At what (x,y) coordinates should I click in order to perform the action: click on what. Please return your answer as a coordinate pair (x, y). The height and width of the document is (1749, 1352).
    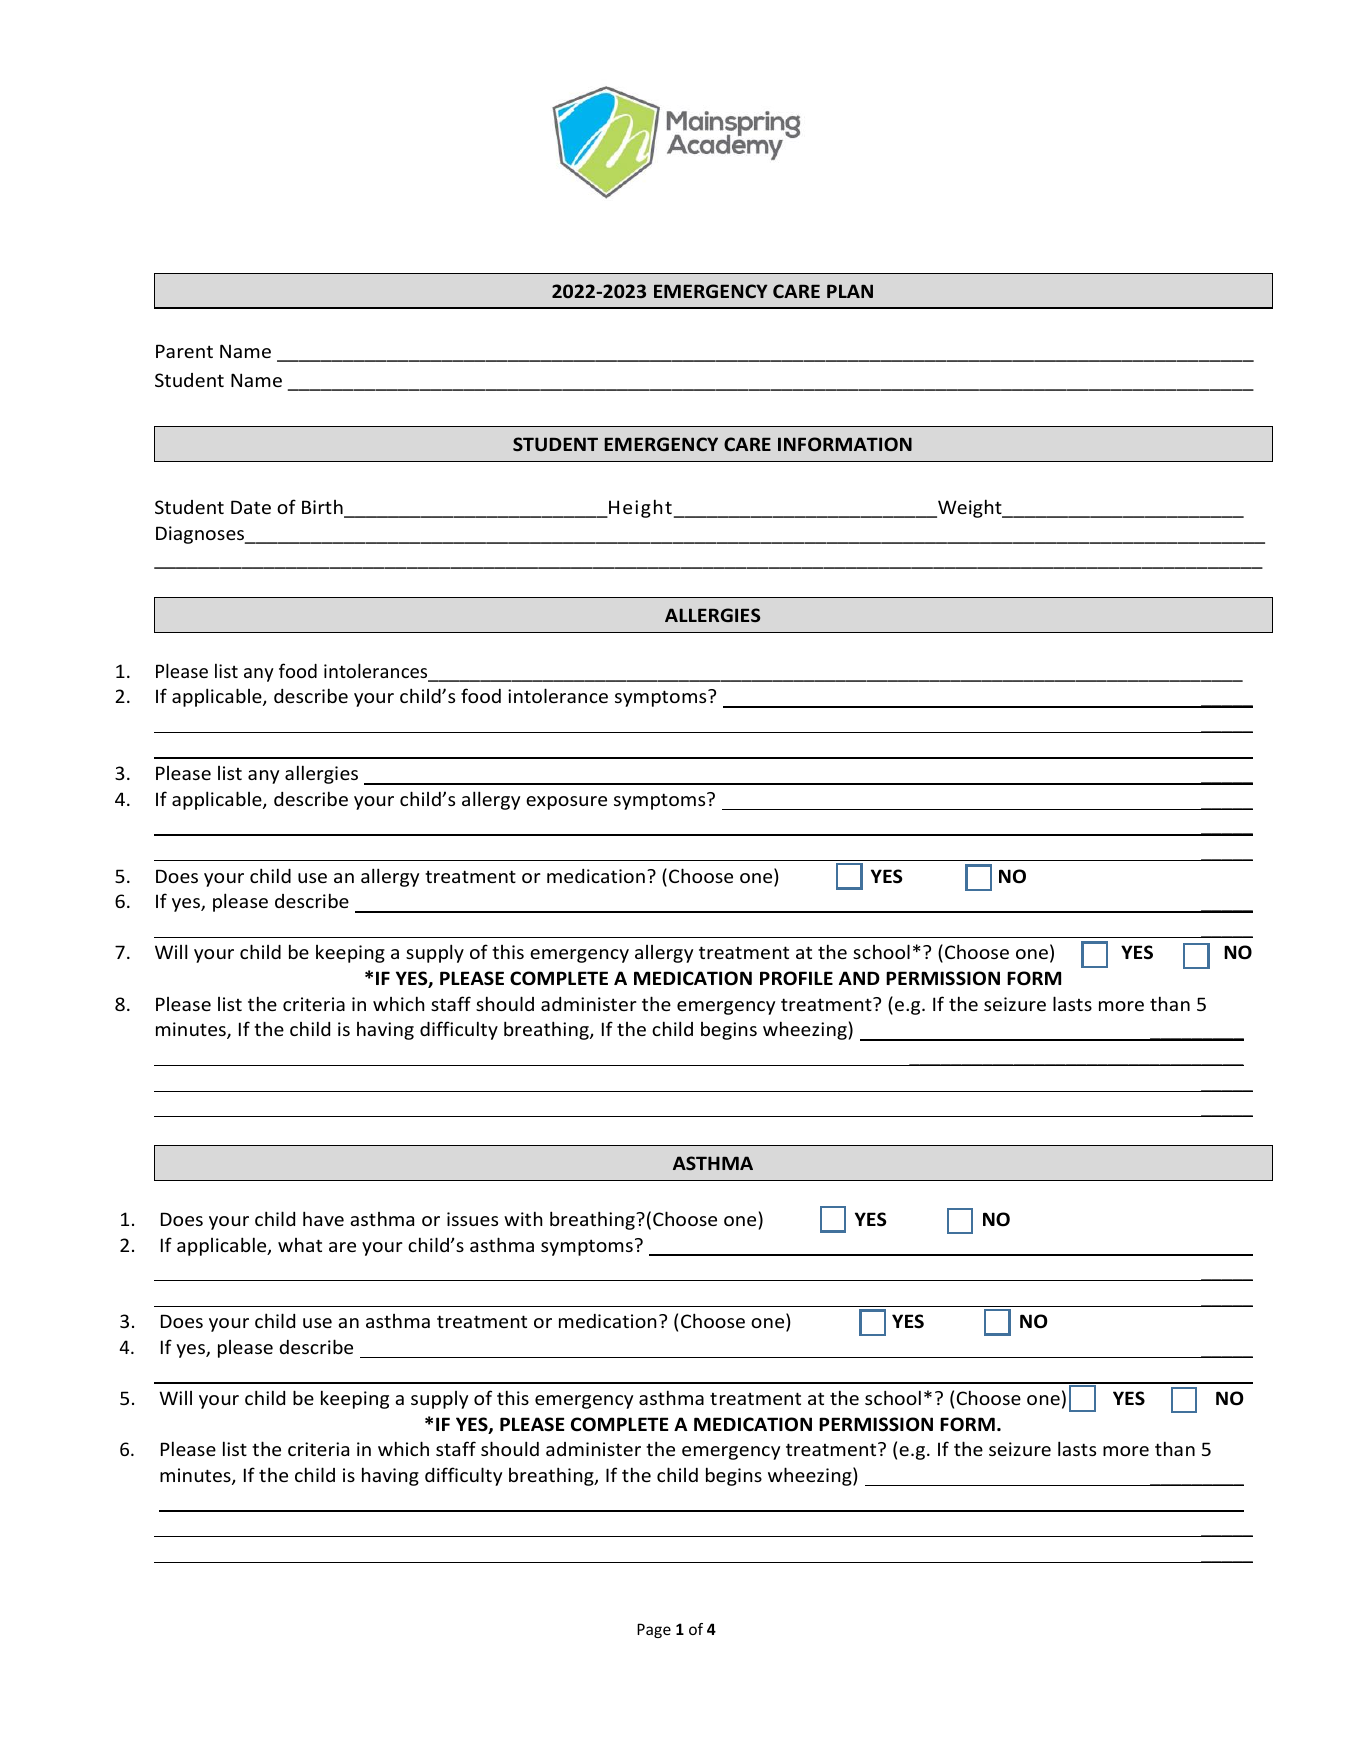
    Looking at the image, I should click on (300, 1245).
